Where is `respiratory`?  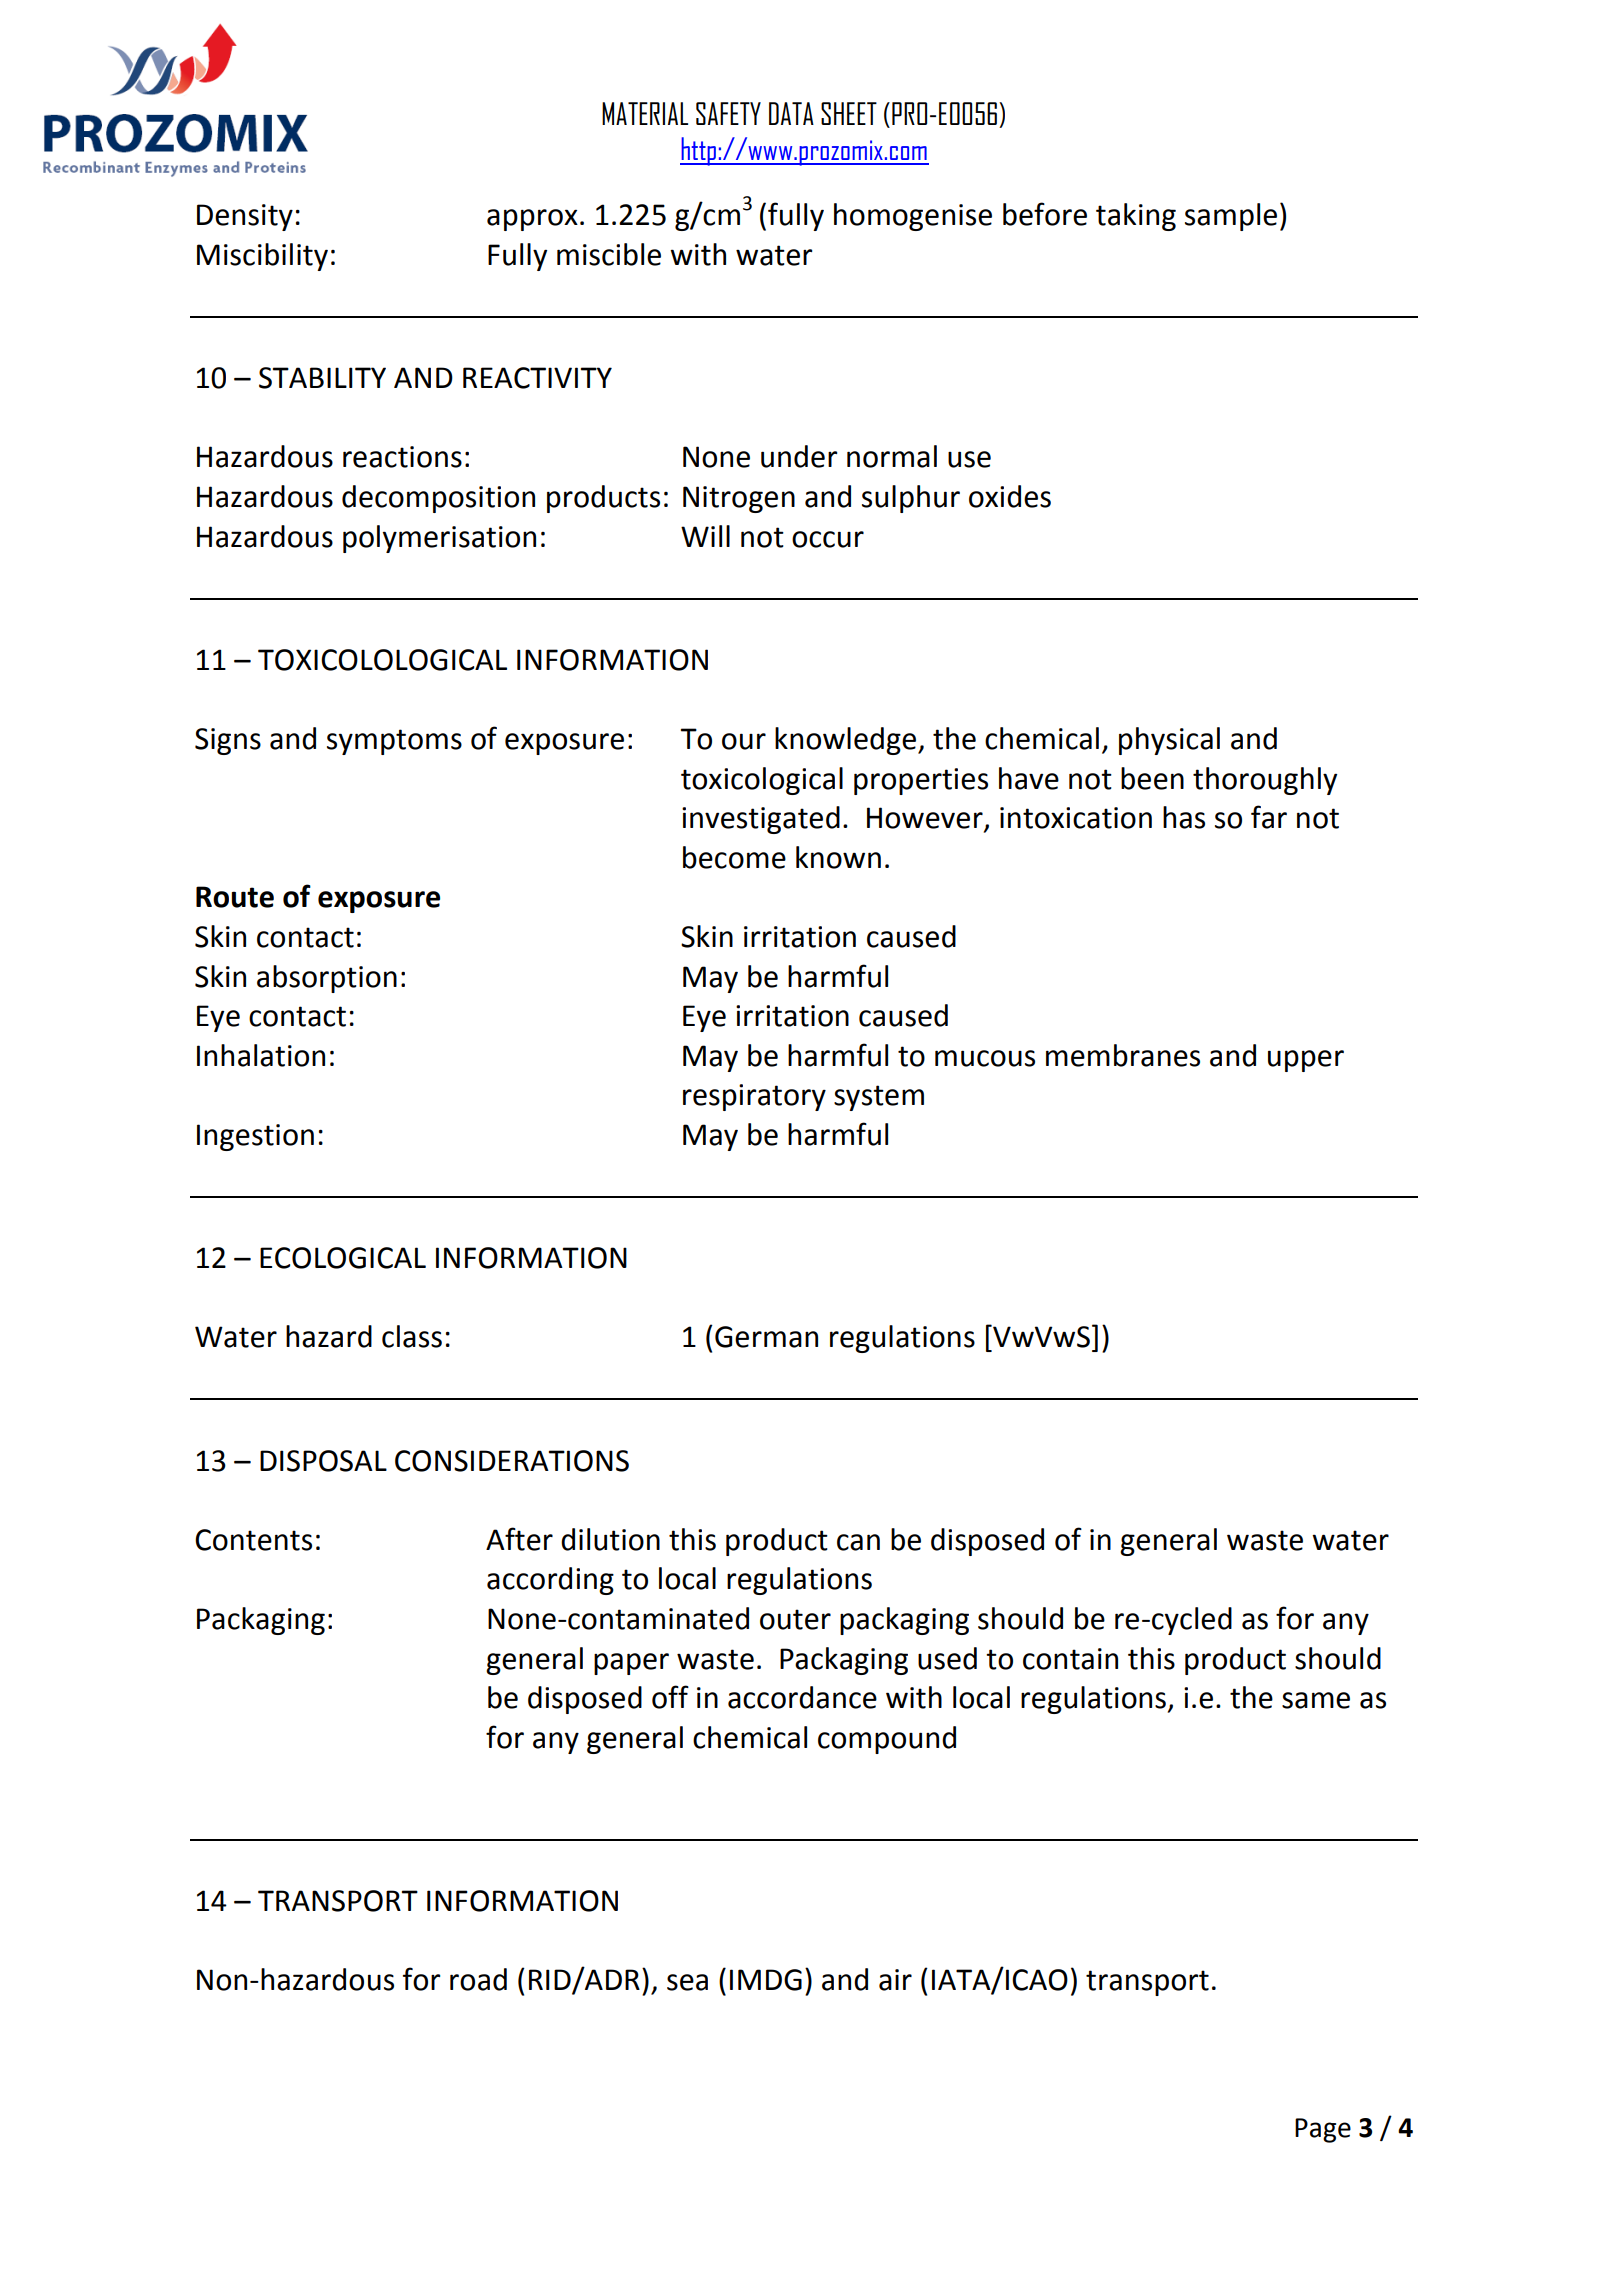
respiratory is located at coordinates (754, 1097).
